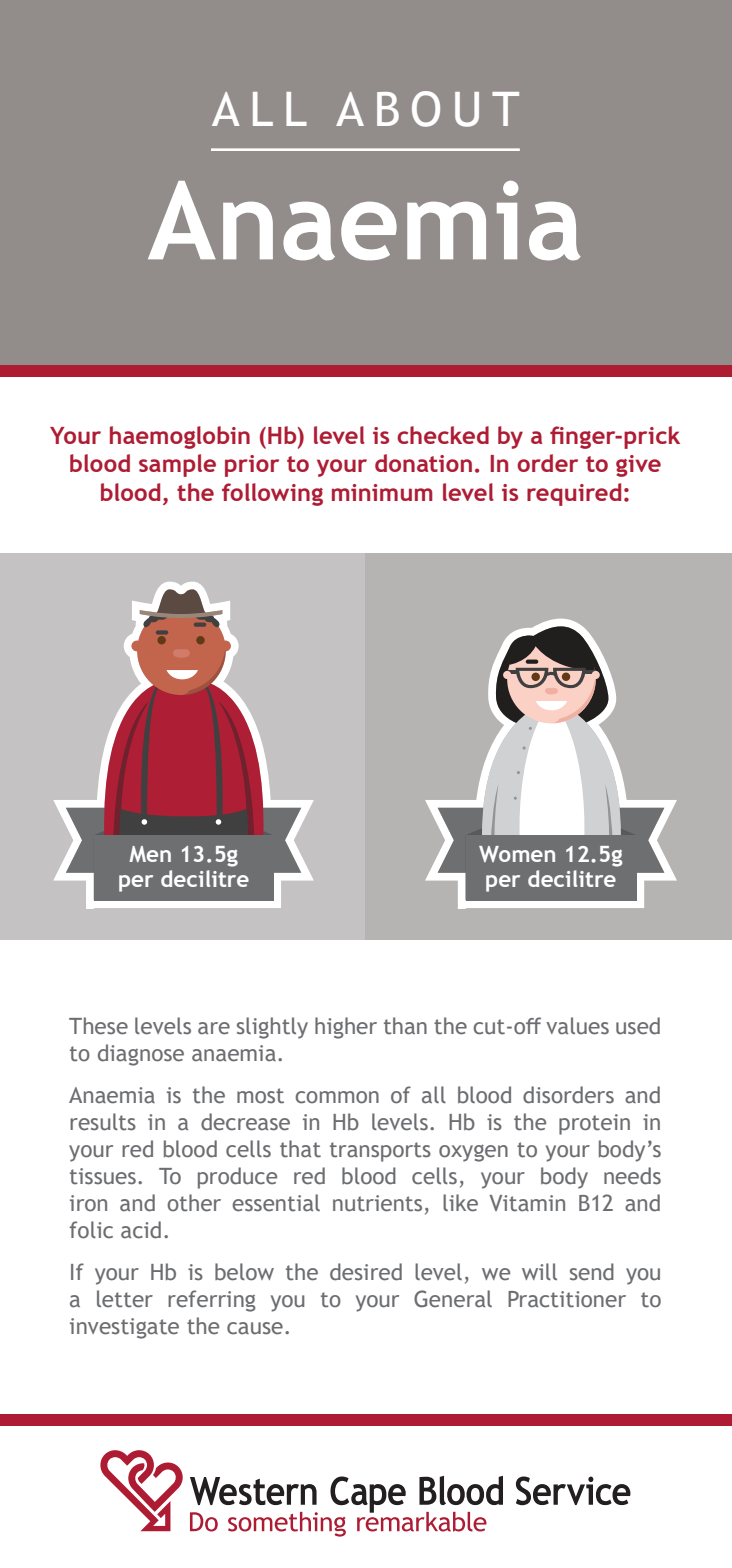 Image resolution: width=732 pixels, height=1568 pixels. I want to click on Women, so click(517, 854).
